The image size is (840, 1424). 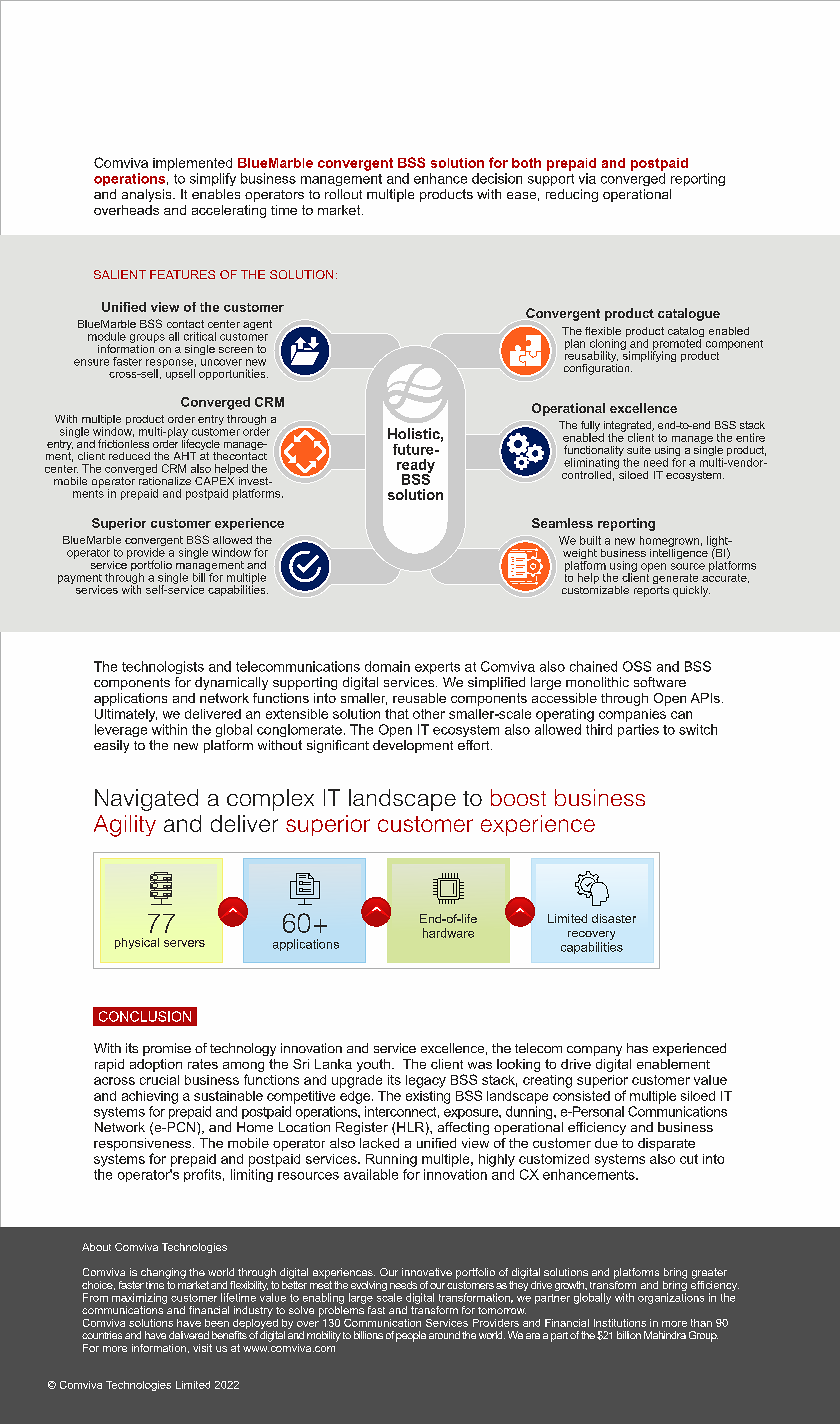 What do you see at coordinates (614, 918) in the image?
I see `disaster` at bounding box center [614, 918].
